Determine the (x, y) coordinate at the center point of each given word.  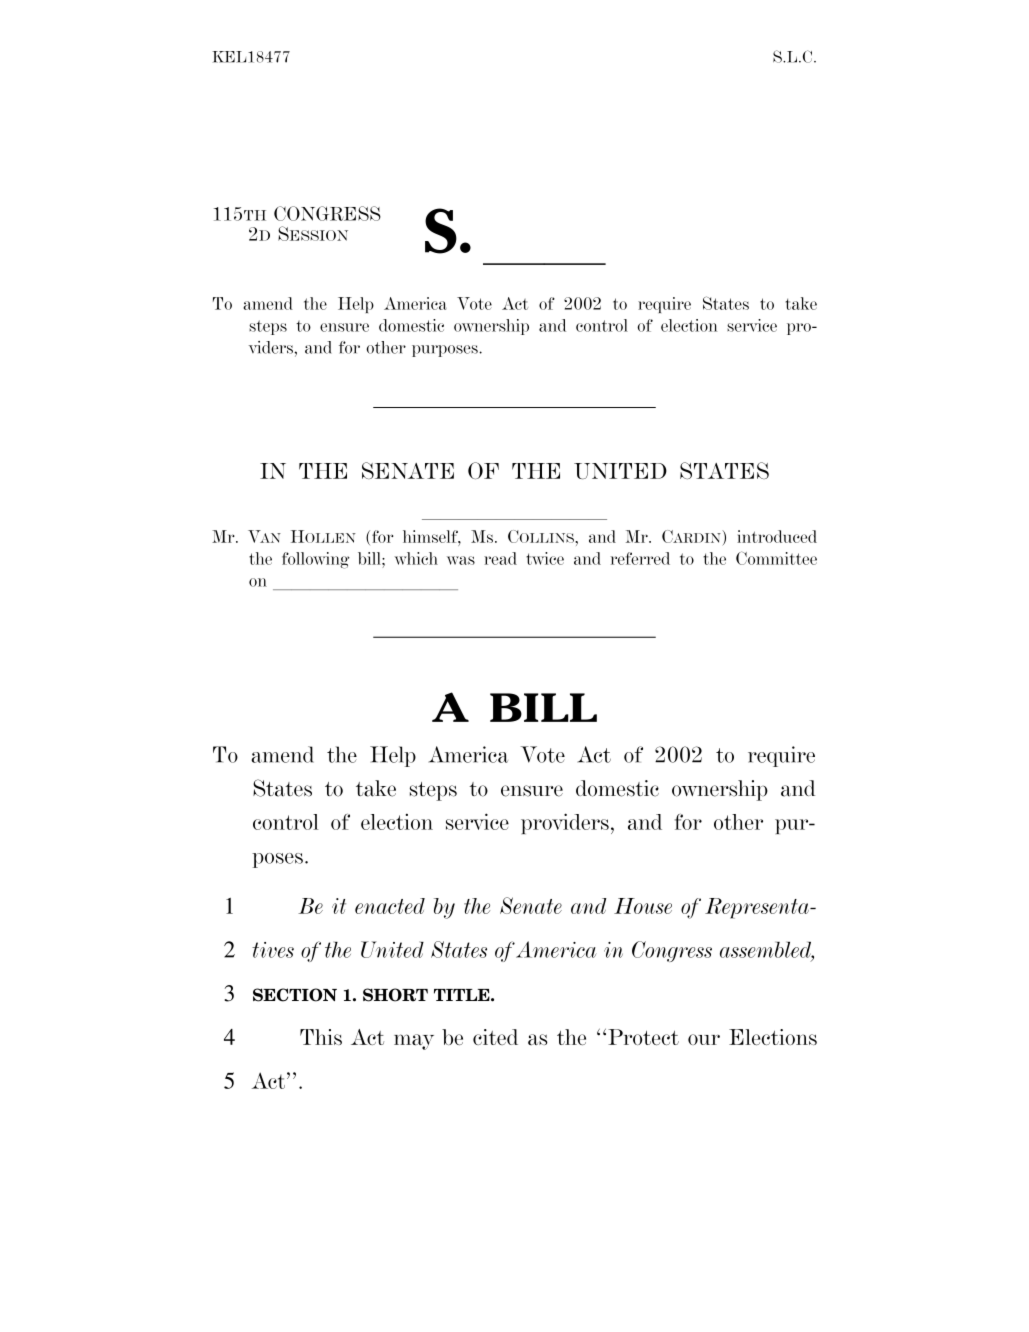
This (321, 1037)
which (416, 558)
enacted (390, 906)
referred (640, 558)
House (643, 906)
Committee (776, 558)
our (704, 1039)
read (500, 558)
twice (545, 558)
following (316, 560)
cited (495, 1037)
